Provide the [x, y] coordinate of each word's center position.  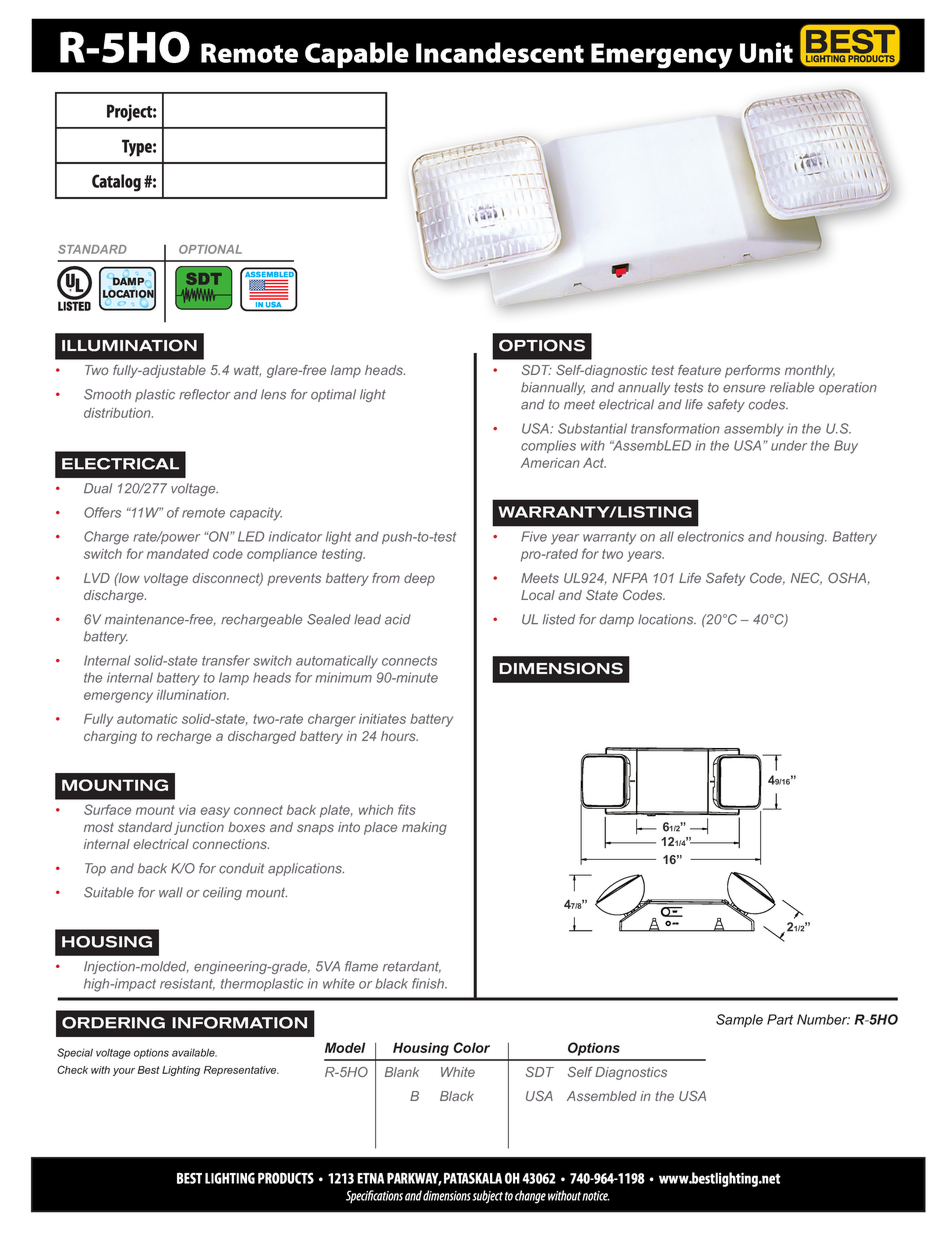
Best [149, 1070]
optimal [333, 395]
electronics [711, 536]
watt [247, 371]
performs [752, 371]
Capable [357, 55]
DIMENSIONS [561, 668]
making [424, 828]
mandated [178, 554]
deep [419, 579]
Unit [766, 52]
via [187, 810]
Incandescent [500, 52]
